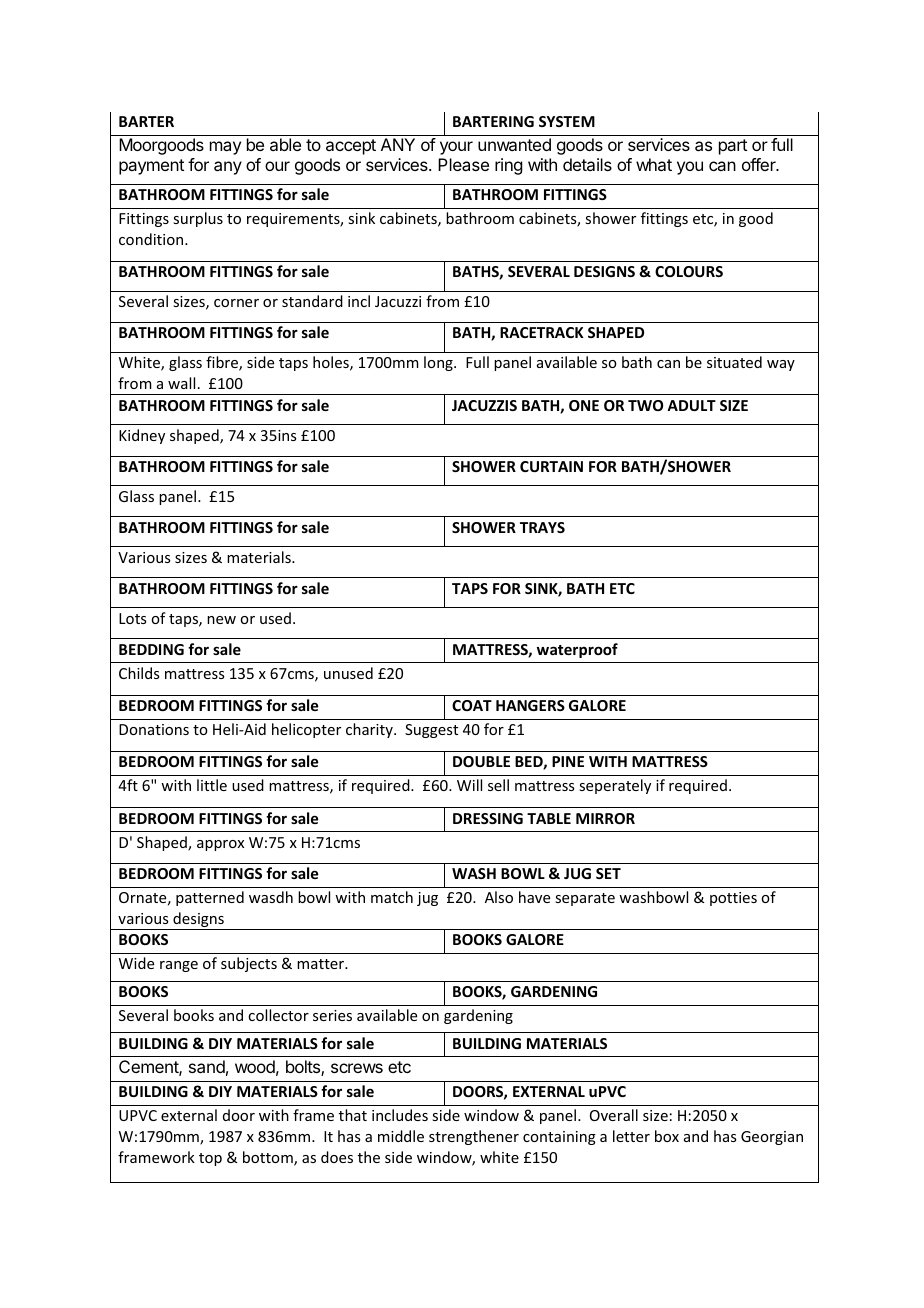 Image resolution: width=924 pixels, height=1308 pixels. Describe the element at coordinates (472, 705) in the image. I see `COAT` at that location.
